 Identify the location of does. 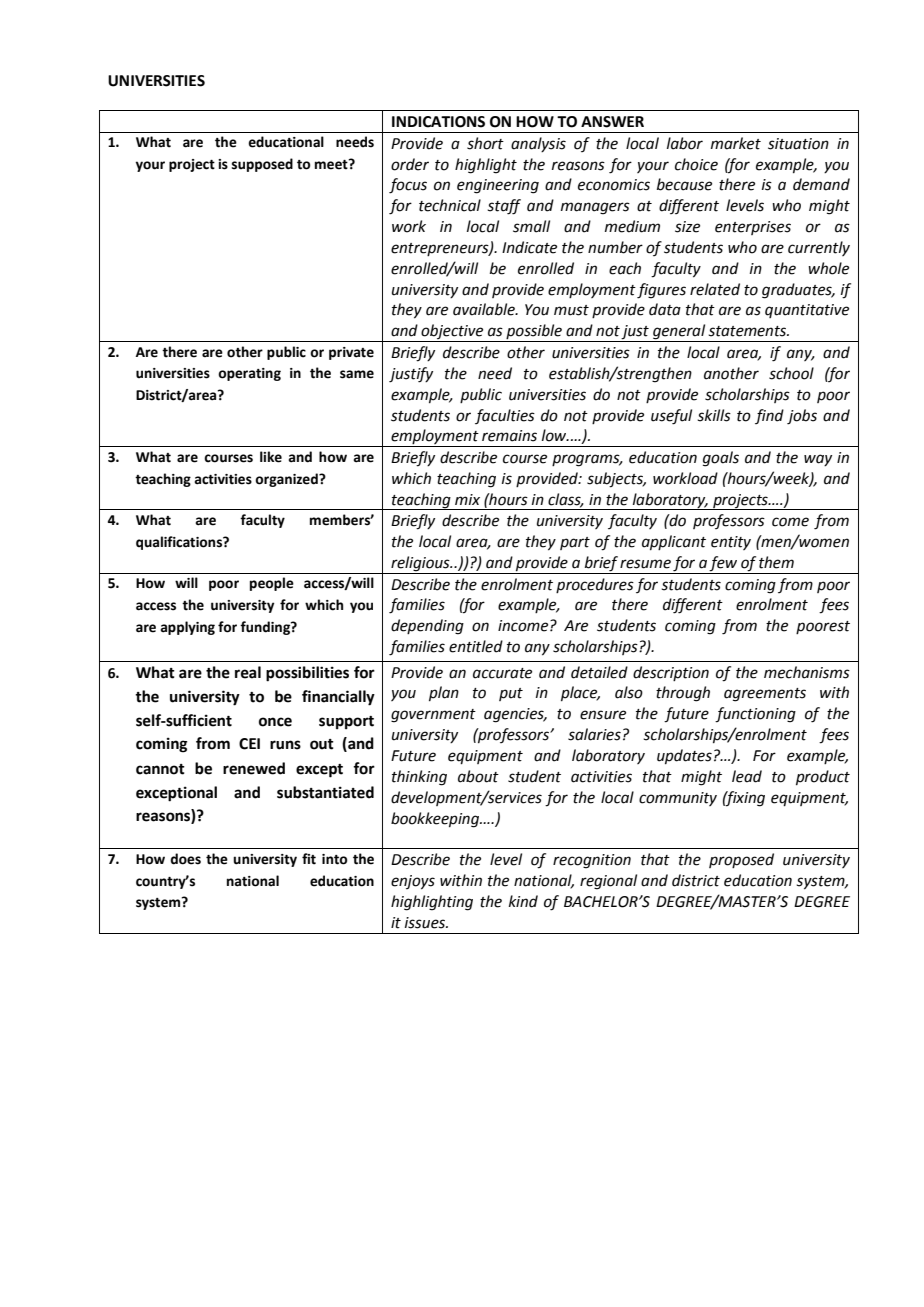
(185, 859).
